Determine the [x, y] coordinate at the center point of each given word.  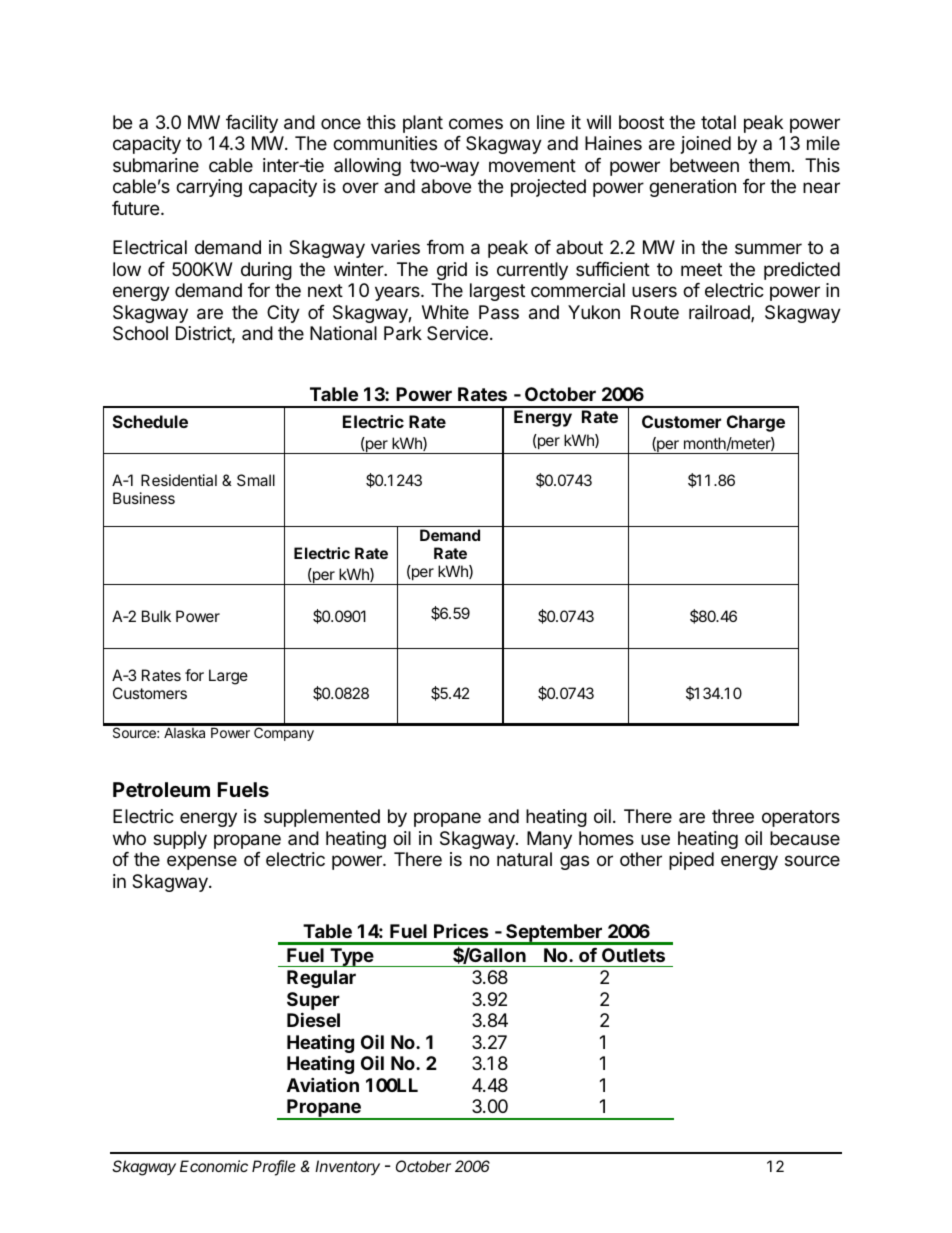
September [554, 934]
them [769, 165]
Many [549, 840]
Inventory [347, 1167]
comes [476, 123]
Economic [214, 1166]
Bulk [156, 616]
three [733, 816]
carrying [209, 188]
